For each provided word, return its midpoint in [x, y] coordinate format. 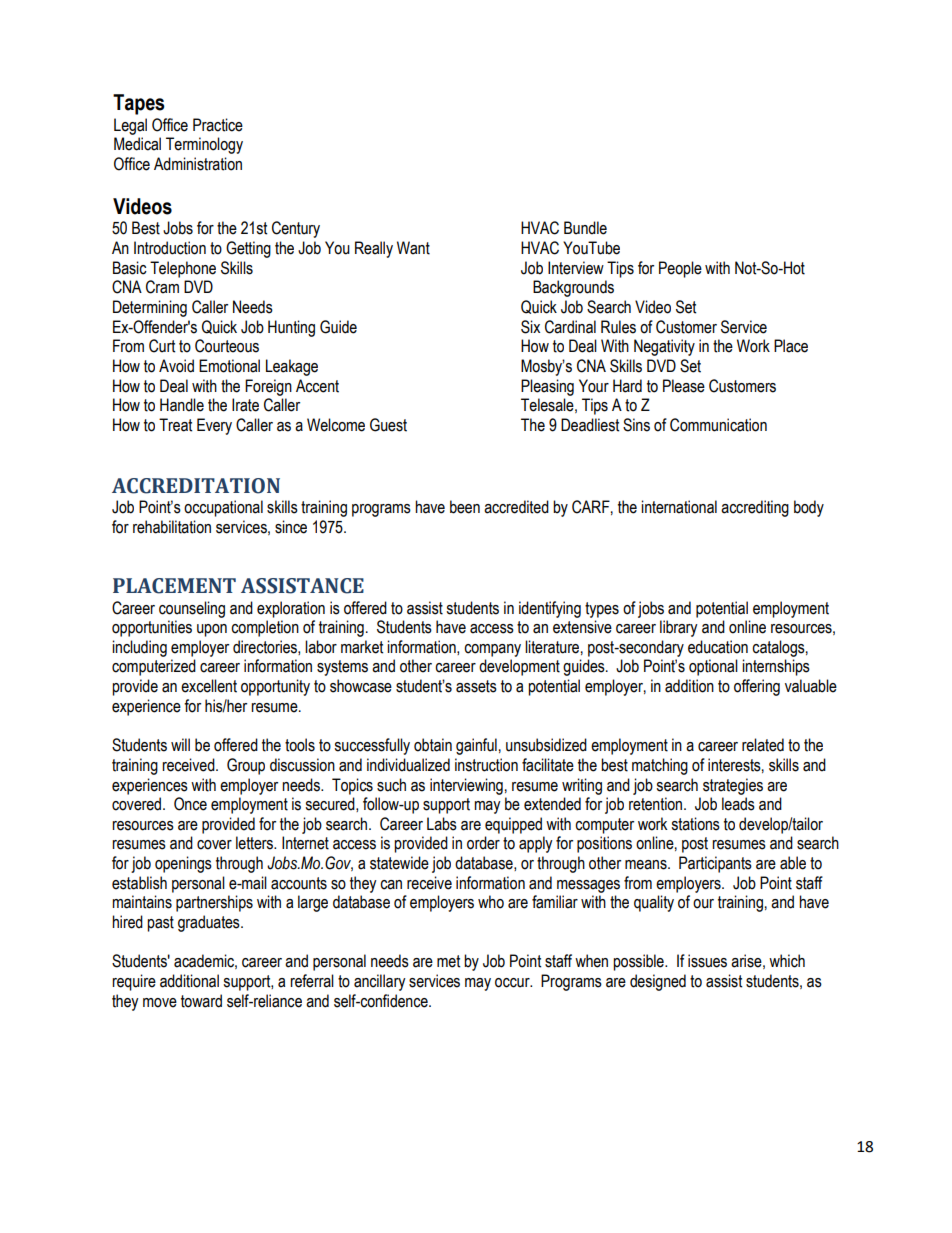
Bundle [585, 228]
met [448, 961]
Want [413, 248]
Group [246, 766]
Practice [218, 125]
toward [201, 1001]
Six [530, 327]
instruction [486, 765]
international [679, 507]
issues [707, 961]
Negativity [664, 347]
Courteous [227, 346]
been [465, 507]
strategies [733, 786]
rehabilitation [172, 527]
